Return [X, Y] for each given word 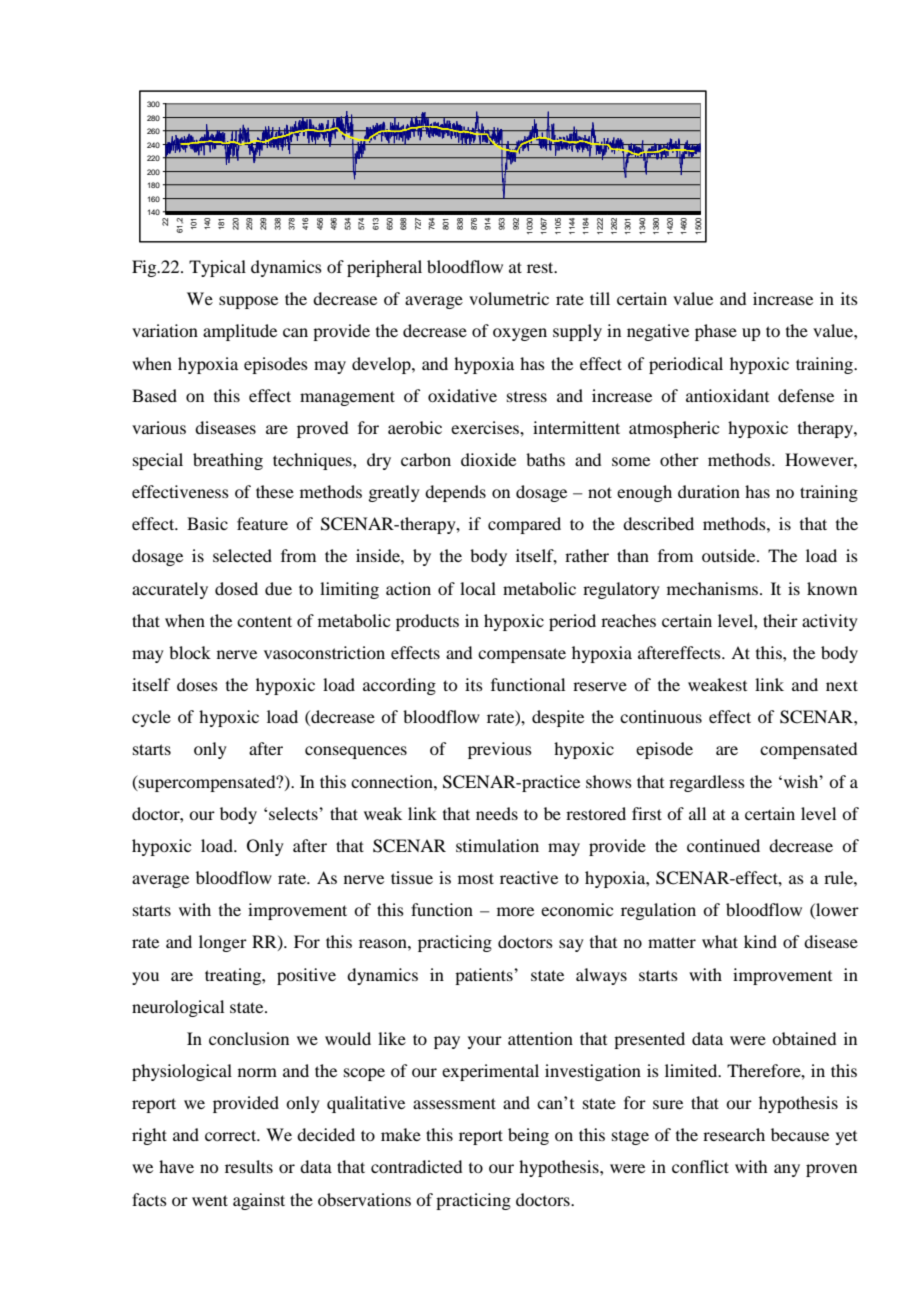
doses [197, 684]
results [249, 1166]
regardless [707, 783]
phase [716, 332]
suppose [248, 302]
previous [500, 750]
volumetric [509, 298]
